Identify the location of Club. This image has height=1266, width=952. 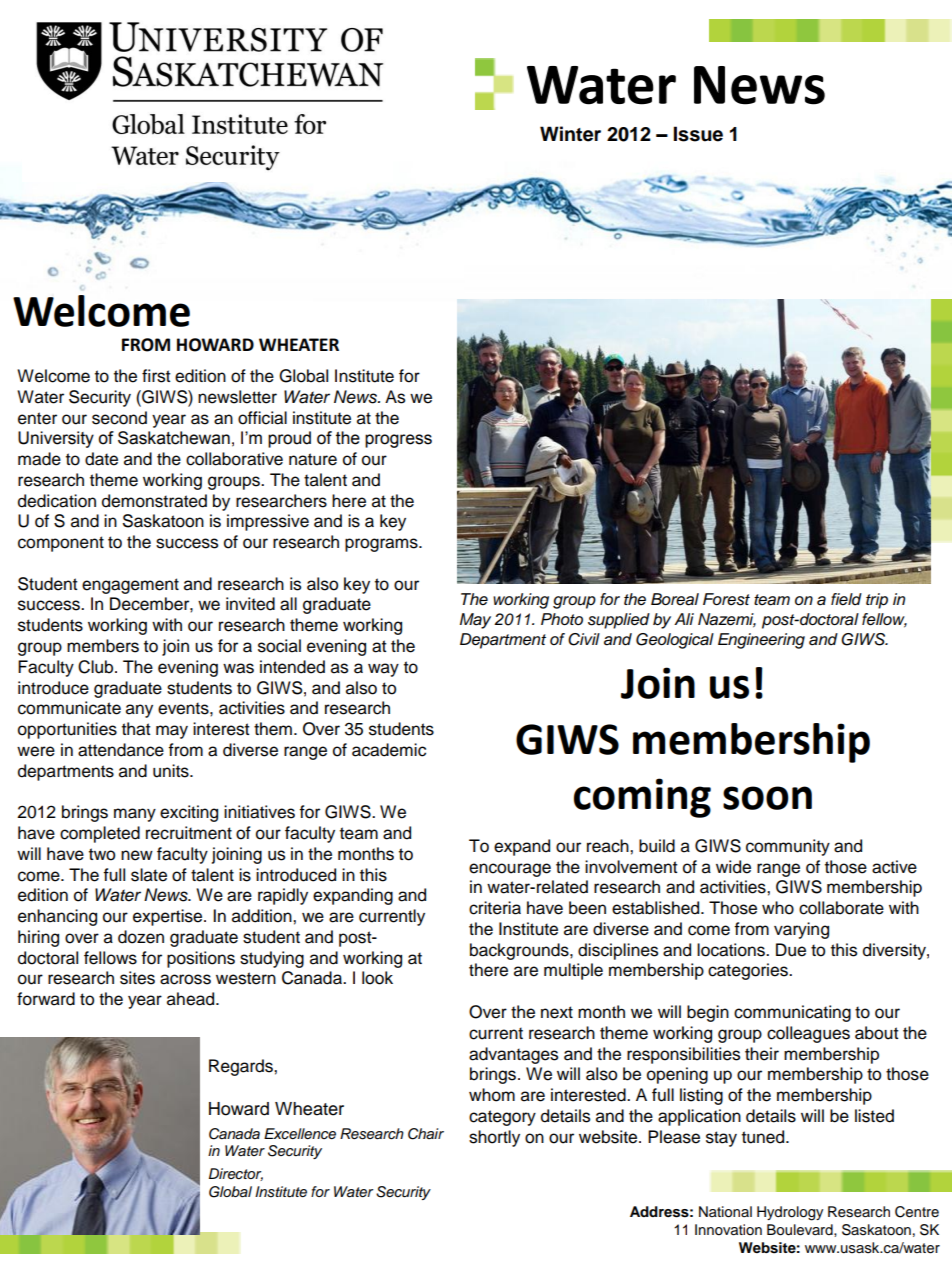
(97, 667).
